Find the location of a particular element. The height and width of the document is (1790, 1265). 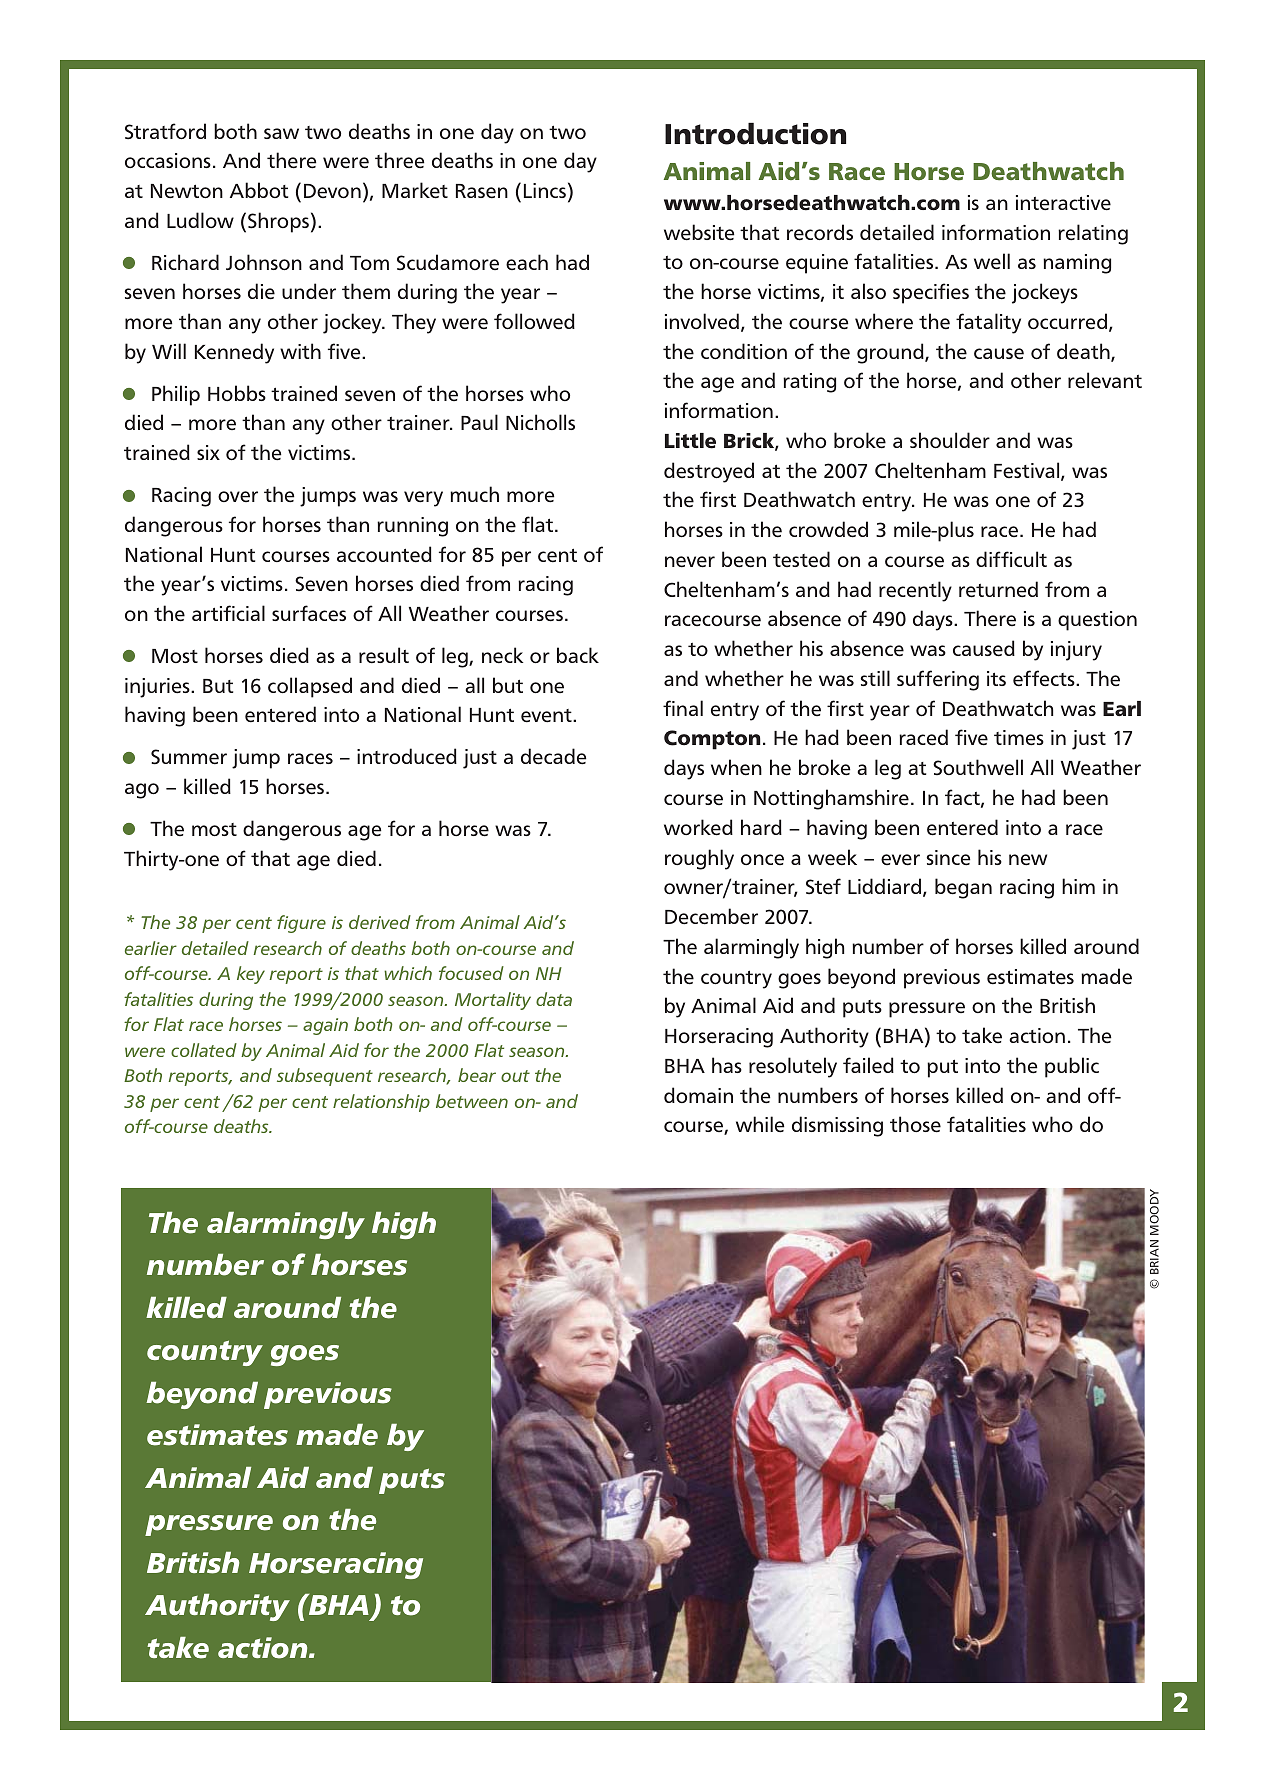

Abbot is located at coordinates (259, 190).
